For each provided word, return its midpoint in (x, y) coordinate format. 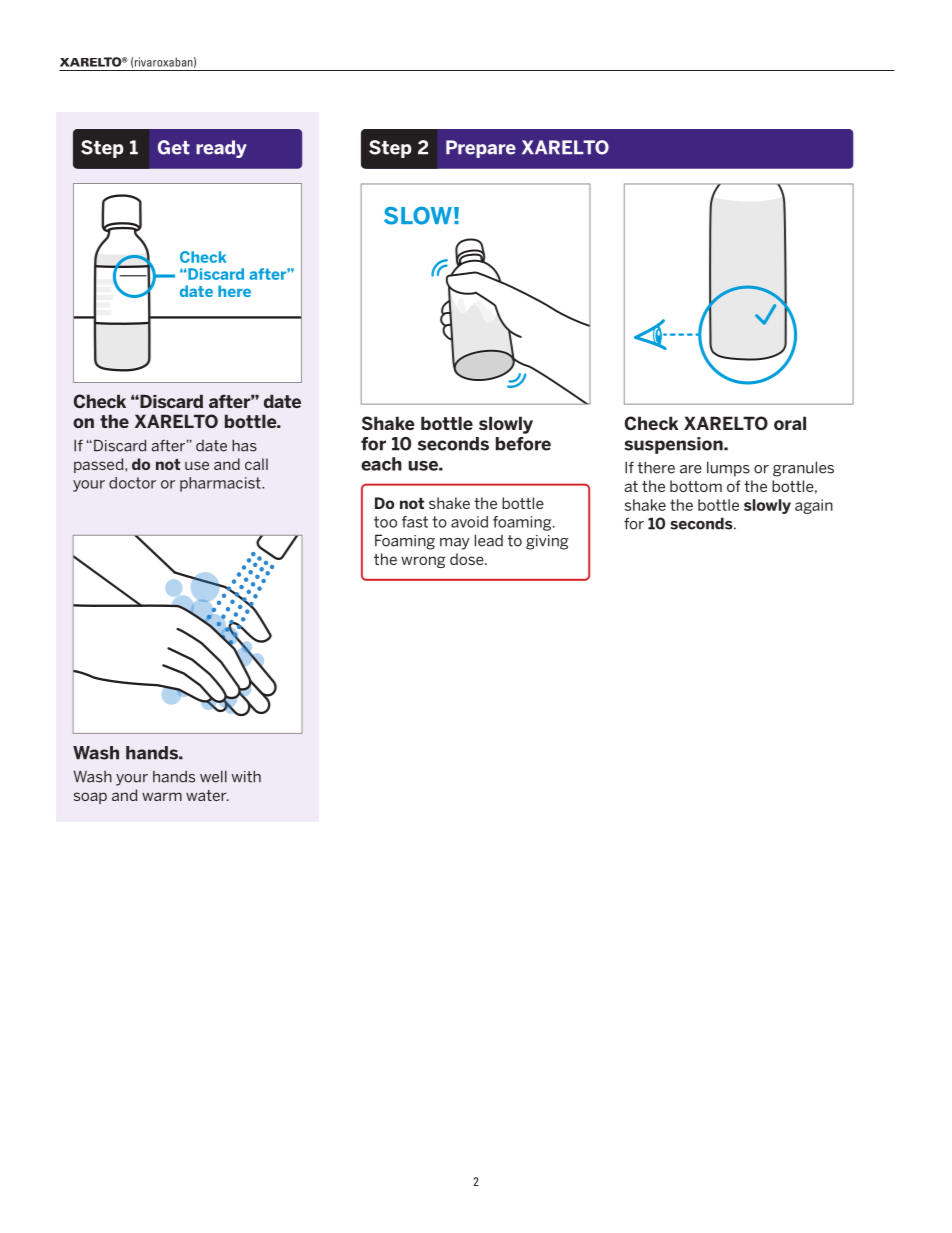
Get (174, 147)
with (246, 776)
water (207, 795)
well (213, 776)
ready (221, 149)
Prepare (481, 149)
